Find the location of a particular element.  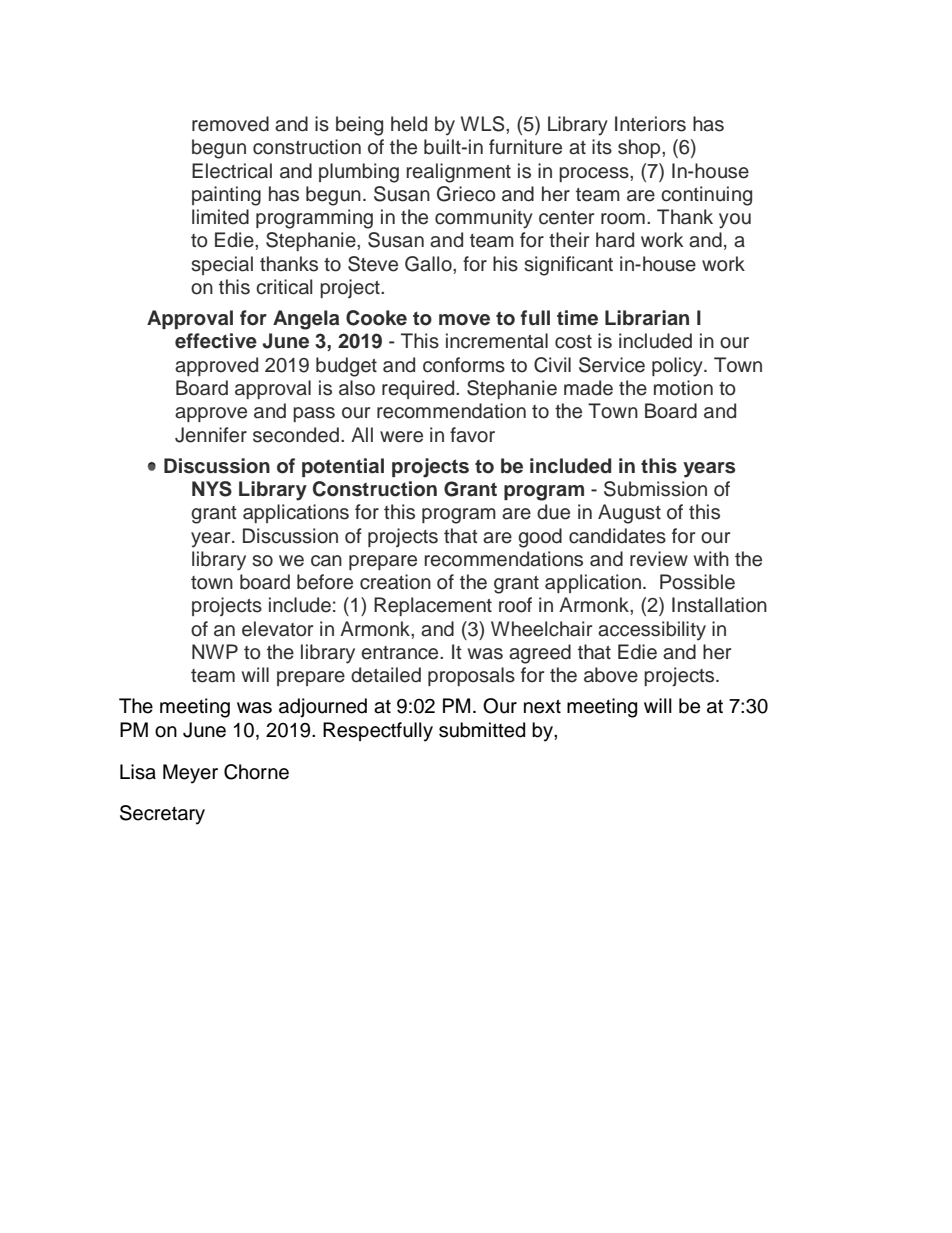

next is located at coordinates (542, 707).
